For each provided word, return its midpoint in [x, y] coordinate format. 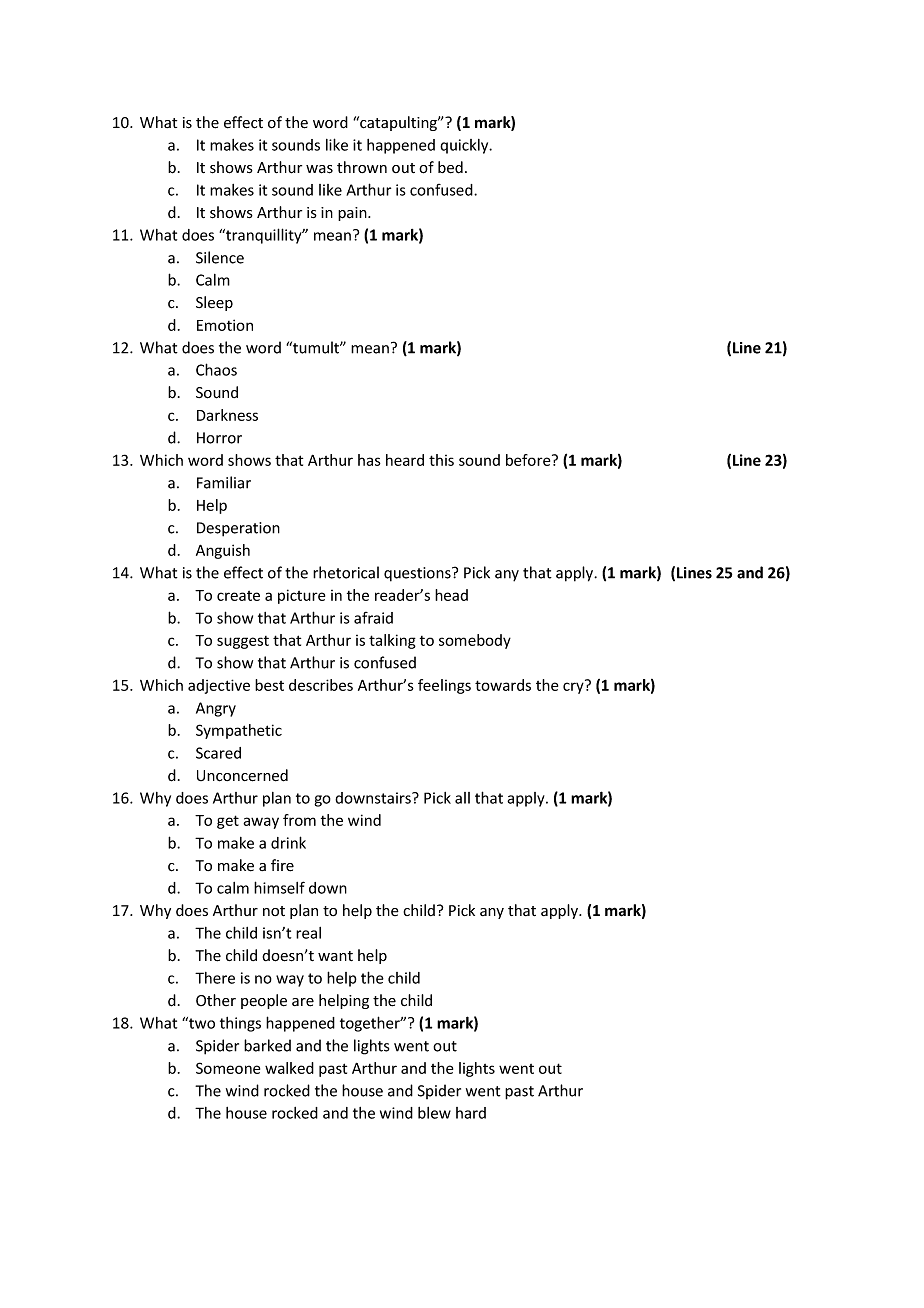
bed [450, 167]
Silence [220, 257]
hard [471, 1113]
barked [267, 1045]
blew [434, 1113]
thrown [362, 167]
